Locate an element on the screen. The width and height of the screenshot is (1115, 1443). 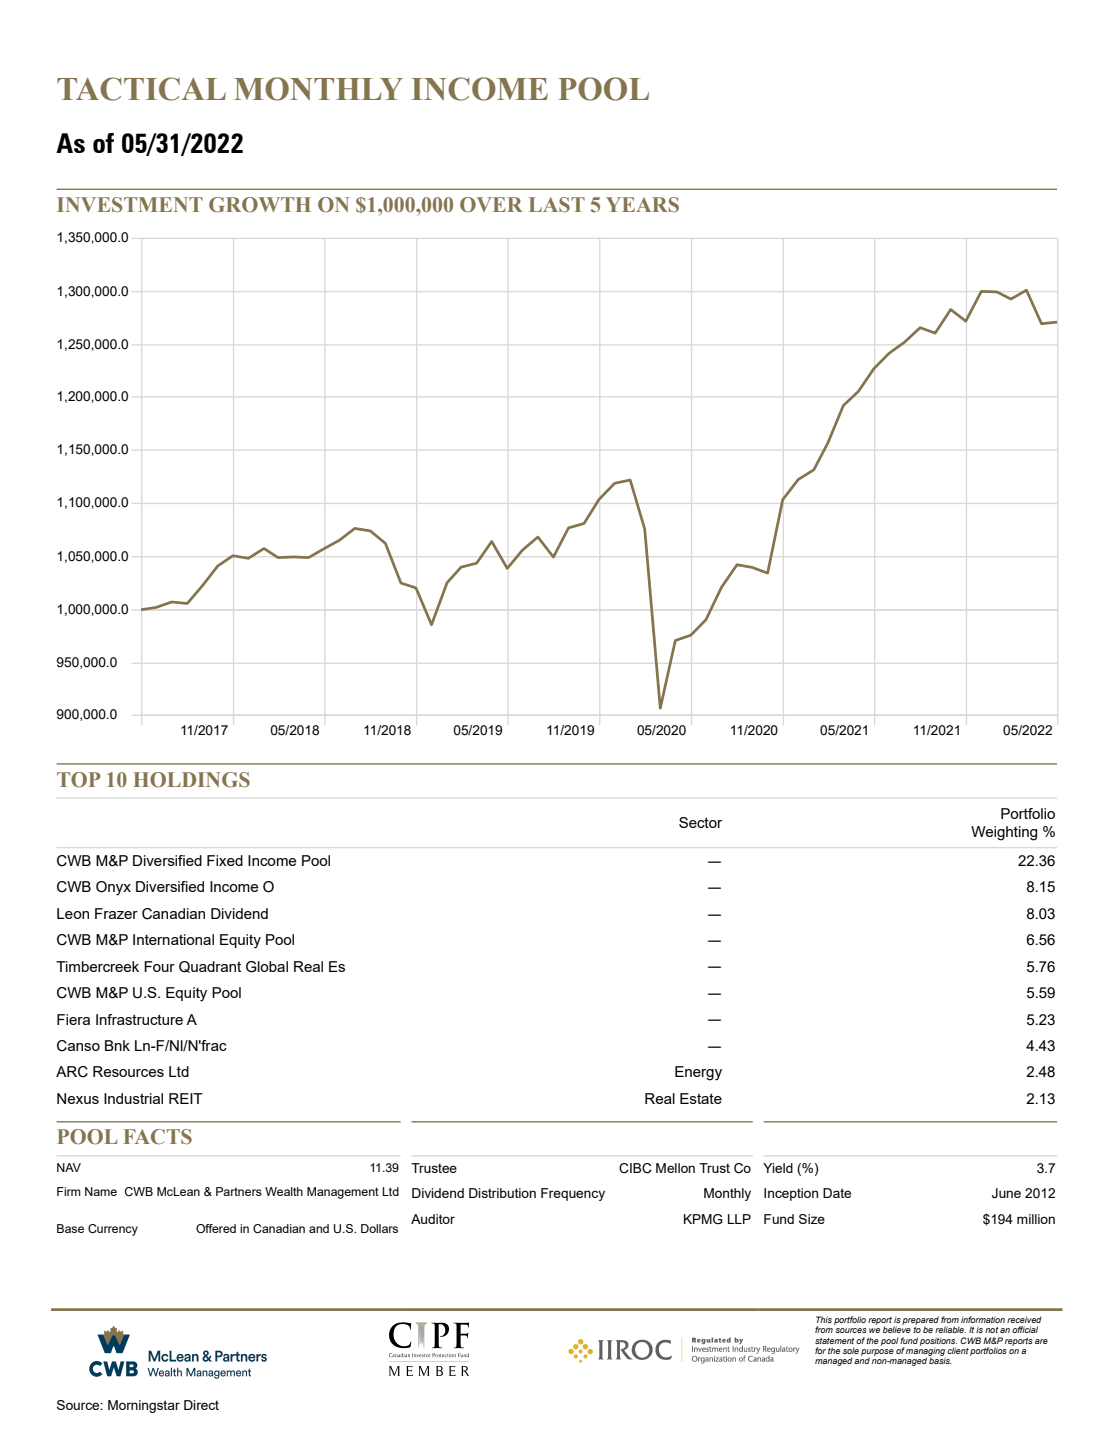
OVER is located at coordinates (491, 205).
